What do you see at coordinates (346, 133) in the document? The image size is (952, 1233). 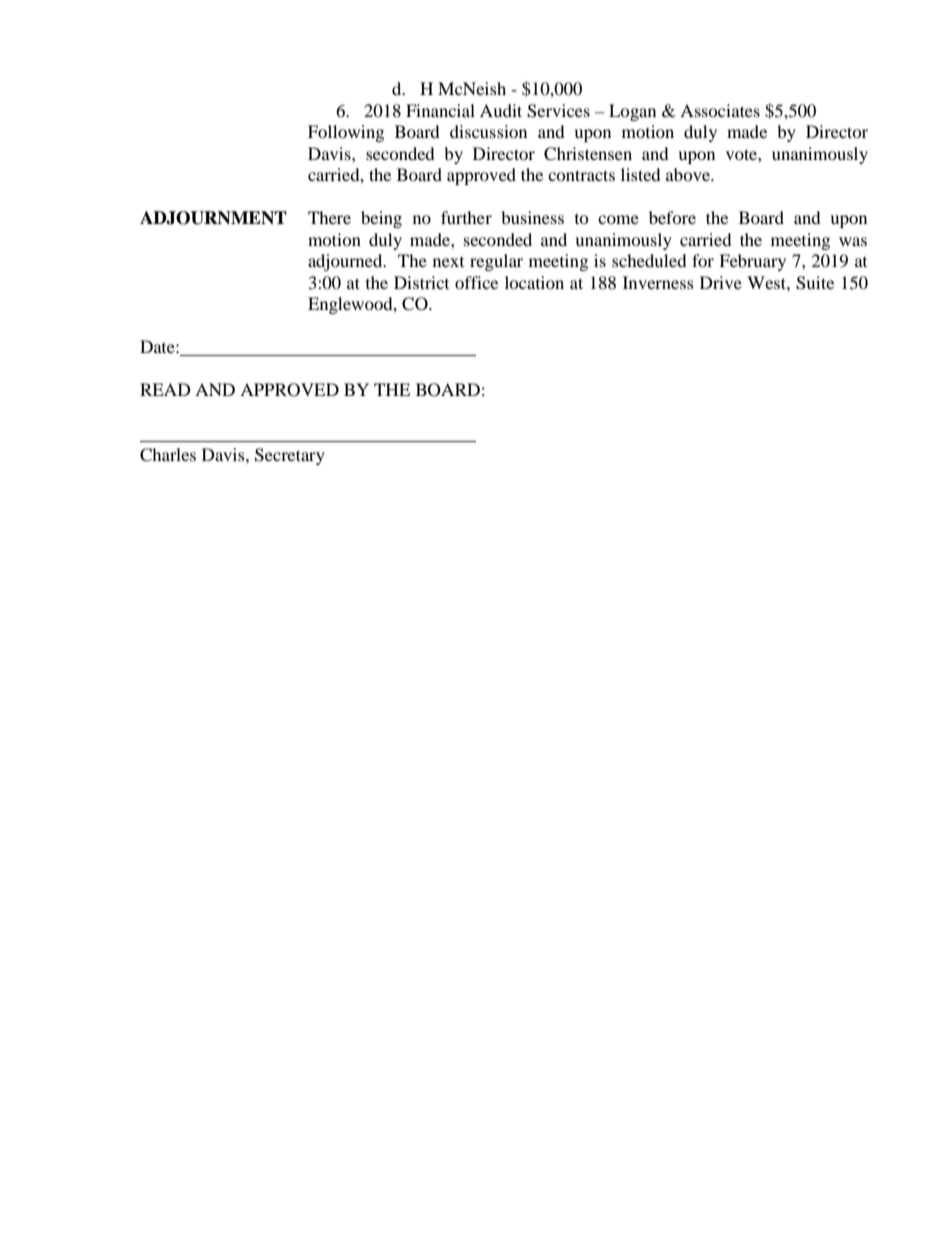 I see `Following` at bounding box center [346, 133].
